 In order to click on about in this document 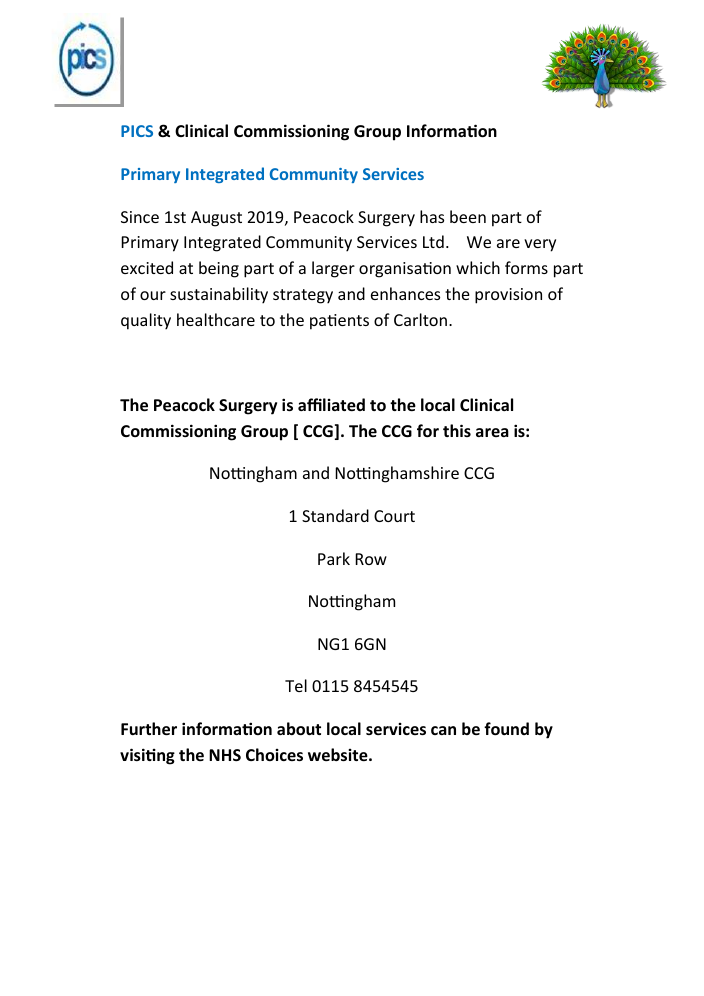, I will do `click(299, 728)`.
